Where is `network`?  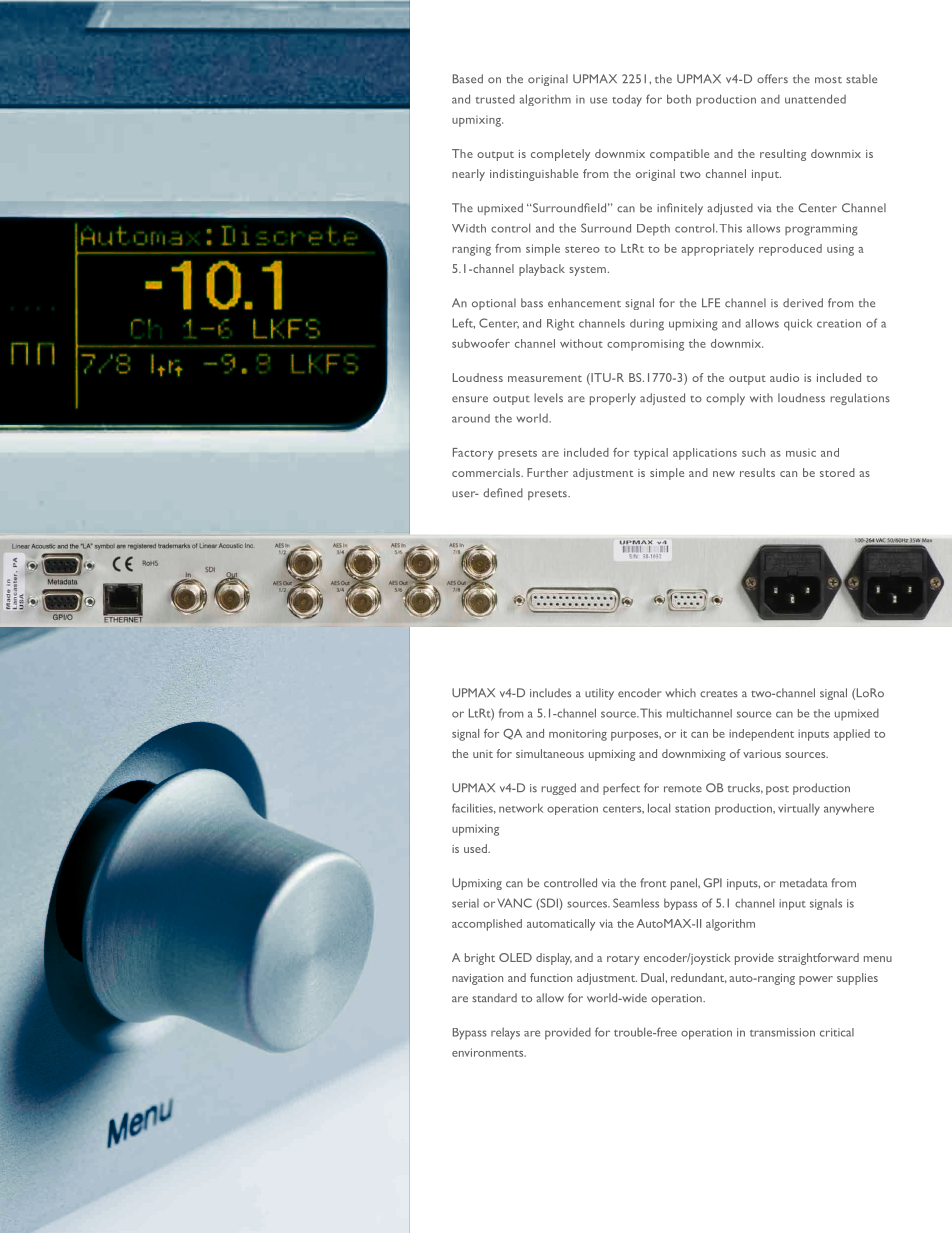 network is located at coordinates (521, 808).
